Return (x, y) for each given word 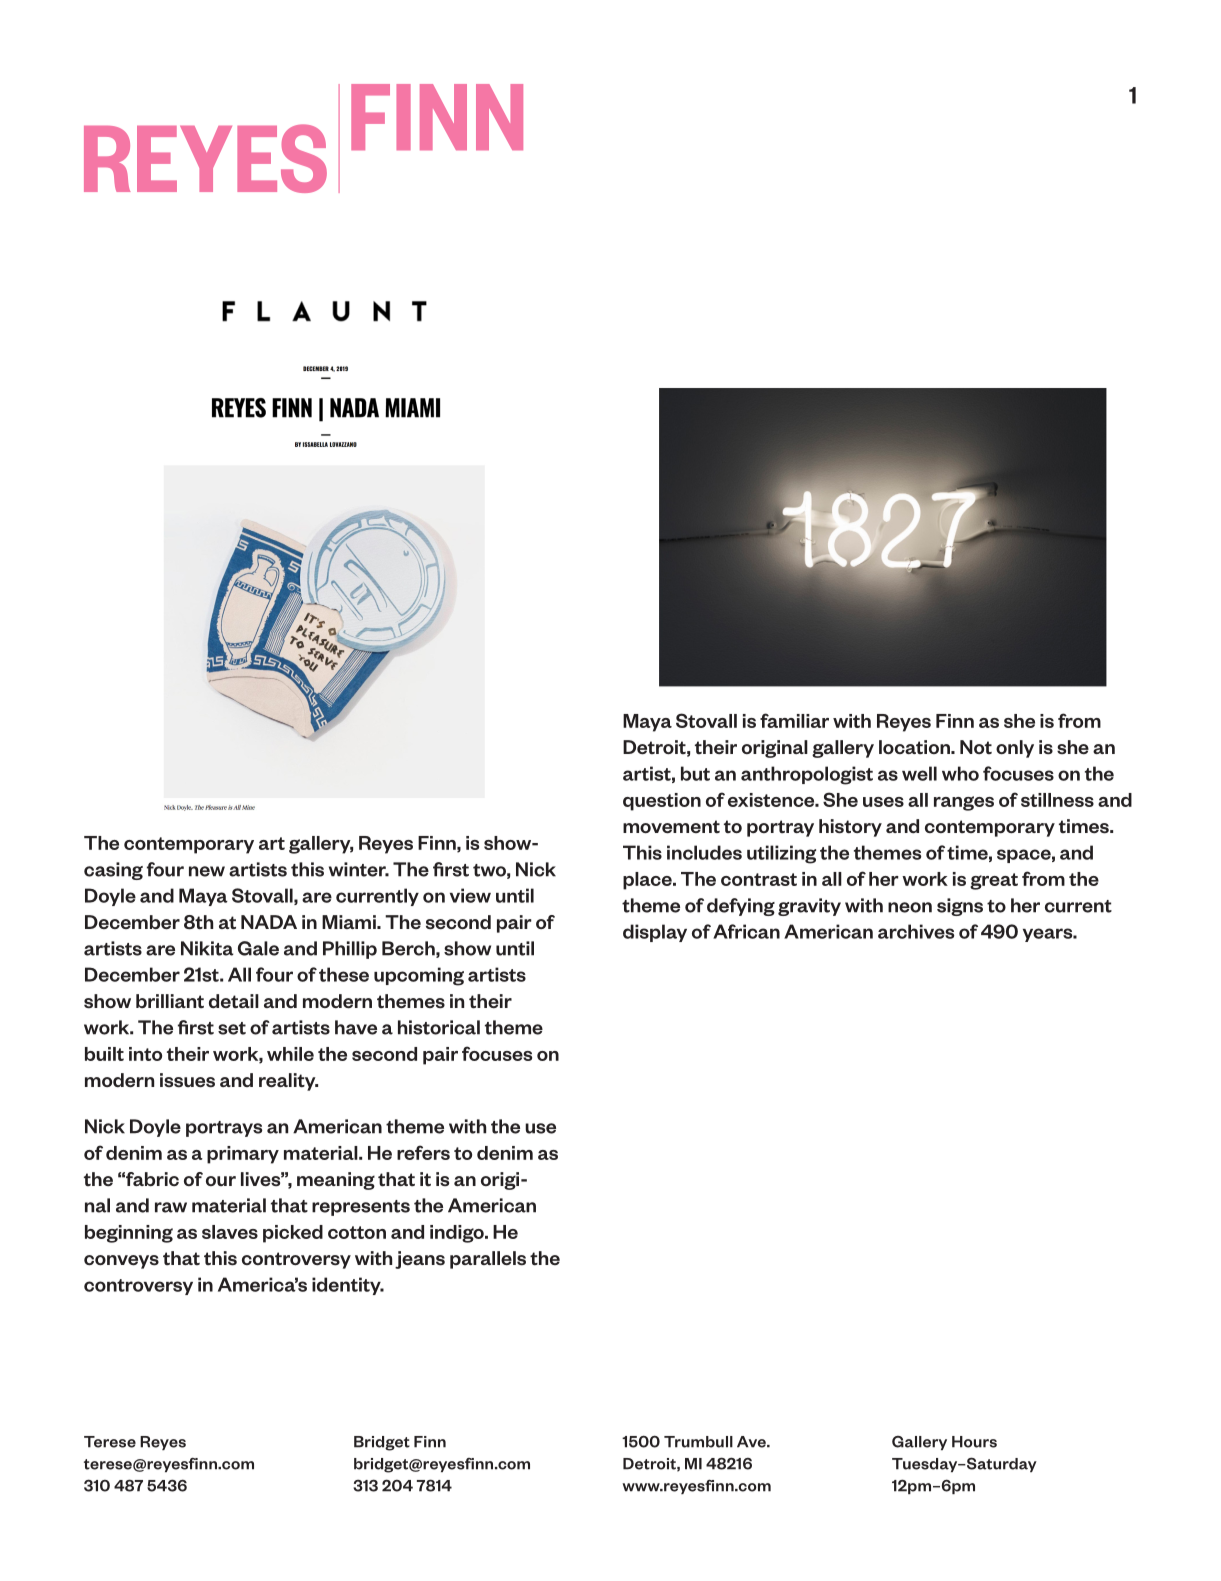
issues (187, 1080)
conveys (121, 1262)
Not (976, 747)
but (695, 773)
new (207, 871)
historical (439, 1027)
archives (916, 931)
